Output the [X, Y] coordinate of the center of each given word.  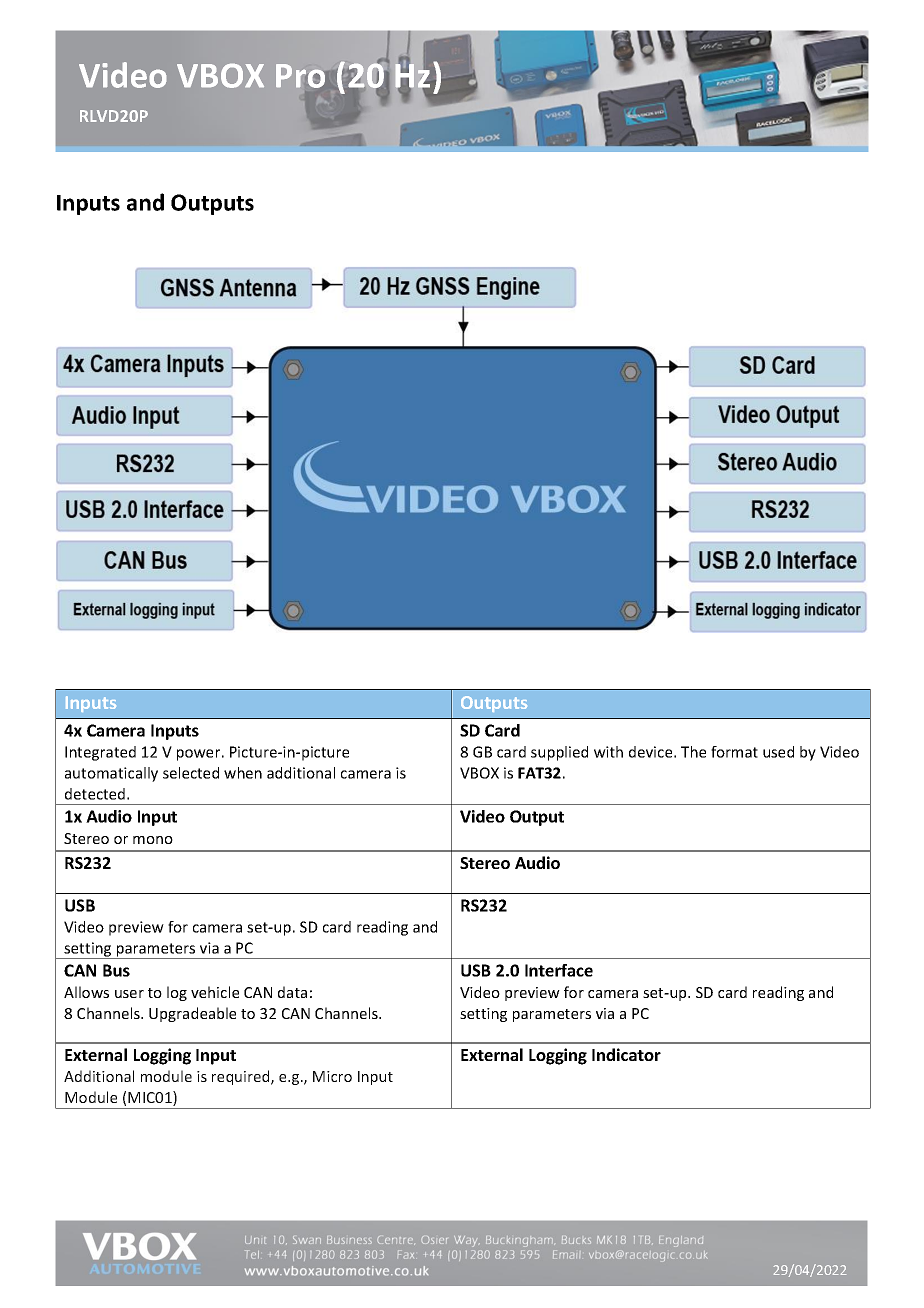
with [608, 752]
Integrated [100, 753]
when [243, 773]
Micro [332, 1076]
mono [153, 840]
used [778, 752]
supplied [559, 753]
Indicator [626, 1054]
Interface [559, 970]
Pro [302, 76]
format [734, 752]
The [693, 752]
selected [191, 773]
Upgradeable [192, 1014]
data [292, 992]
